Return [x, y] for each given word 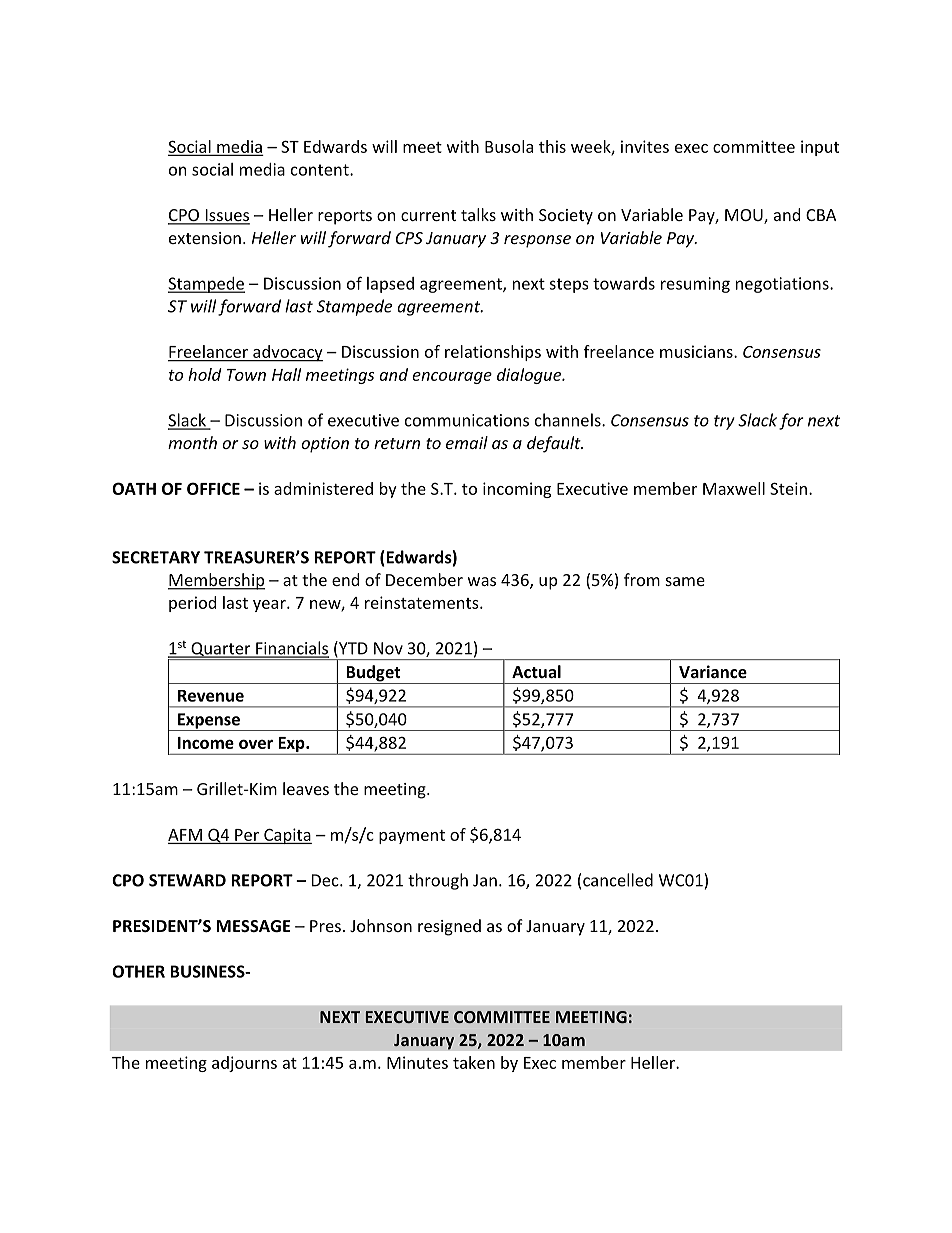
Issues [226, 216]
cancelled [618, 880]
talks [478, 214]
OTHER [138, 971]
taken [474, 1062]
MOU [745, 216]
